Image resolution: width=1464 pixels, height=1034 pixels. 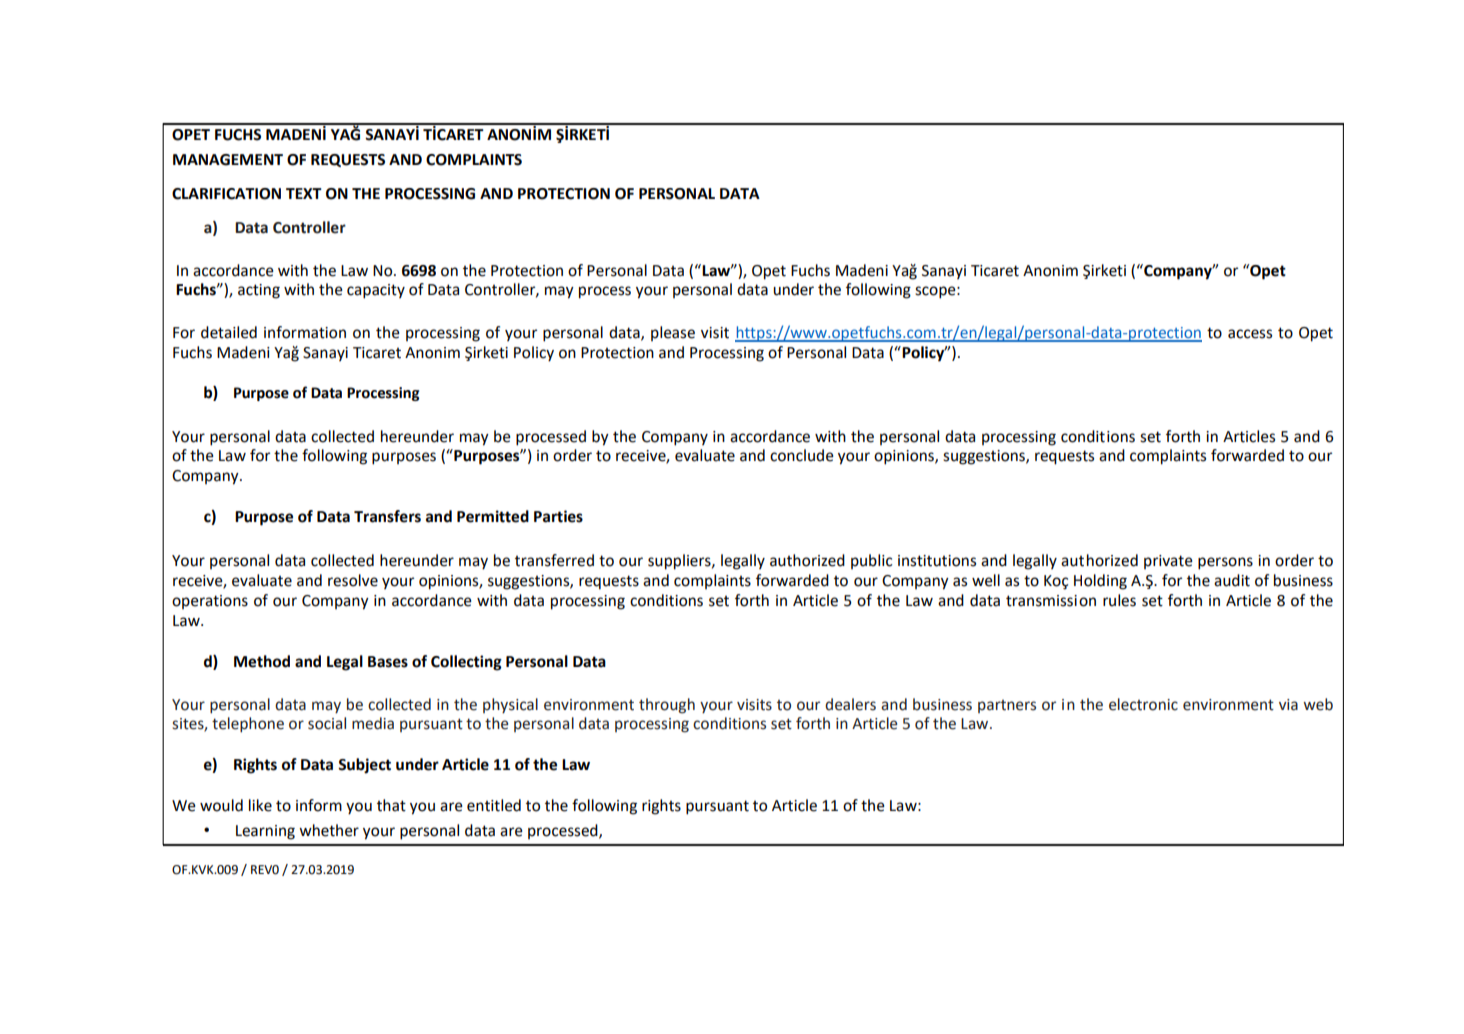 I want to click on resolve, so click(x=353, y=580).
